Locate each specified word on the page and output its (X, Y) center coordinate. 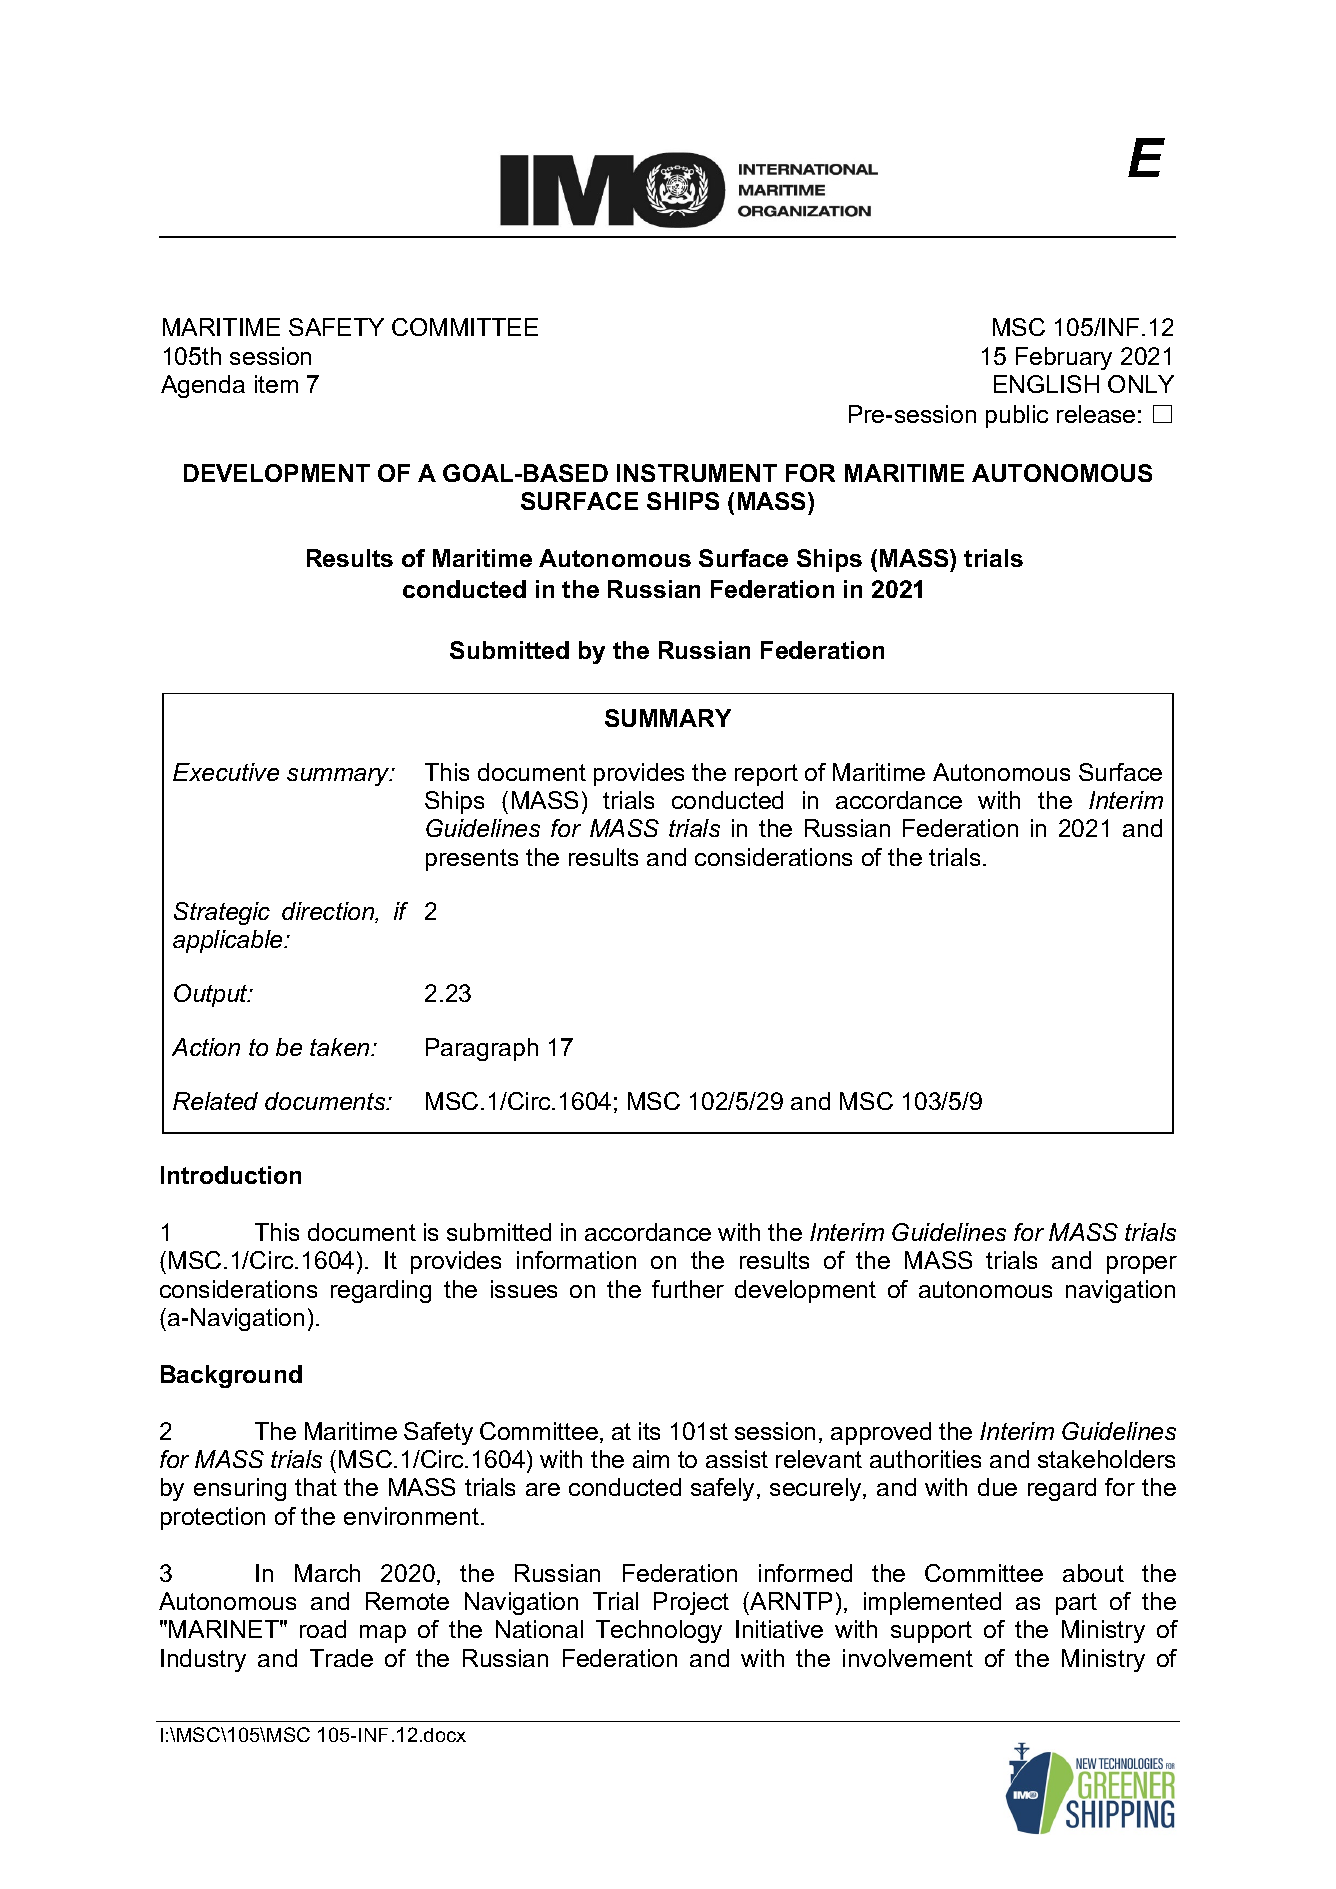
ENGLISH (1046, 384)
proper (1142, 1265)
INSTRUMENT (697, 473)
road (323, 1629)
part (1076, 1604)
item (276, 384)
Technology (659, 1631)
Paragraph (482, 1049)
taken (341, 1047)
